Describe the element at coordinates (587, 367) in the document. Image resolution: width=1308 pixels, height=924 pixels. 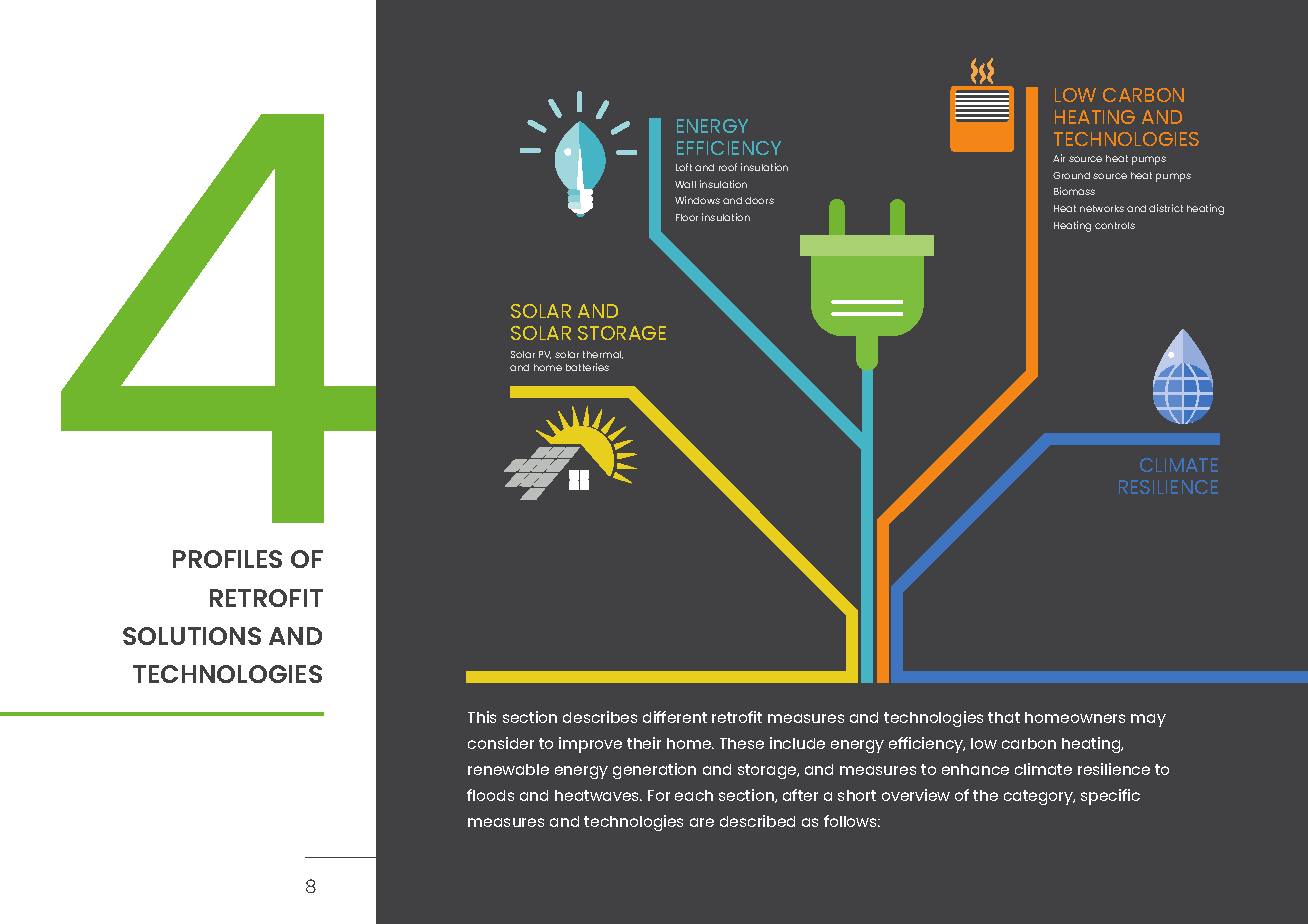
I see `batteries` at that location.
